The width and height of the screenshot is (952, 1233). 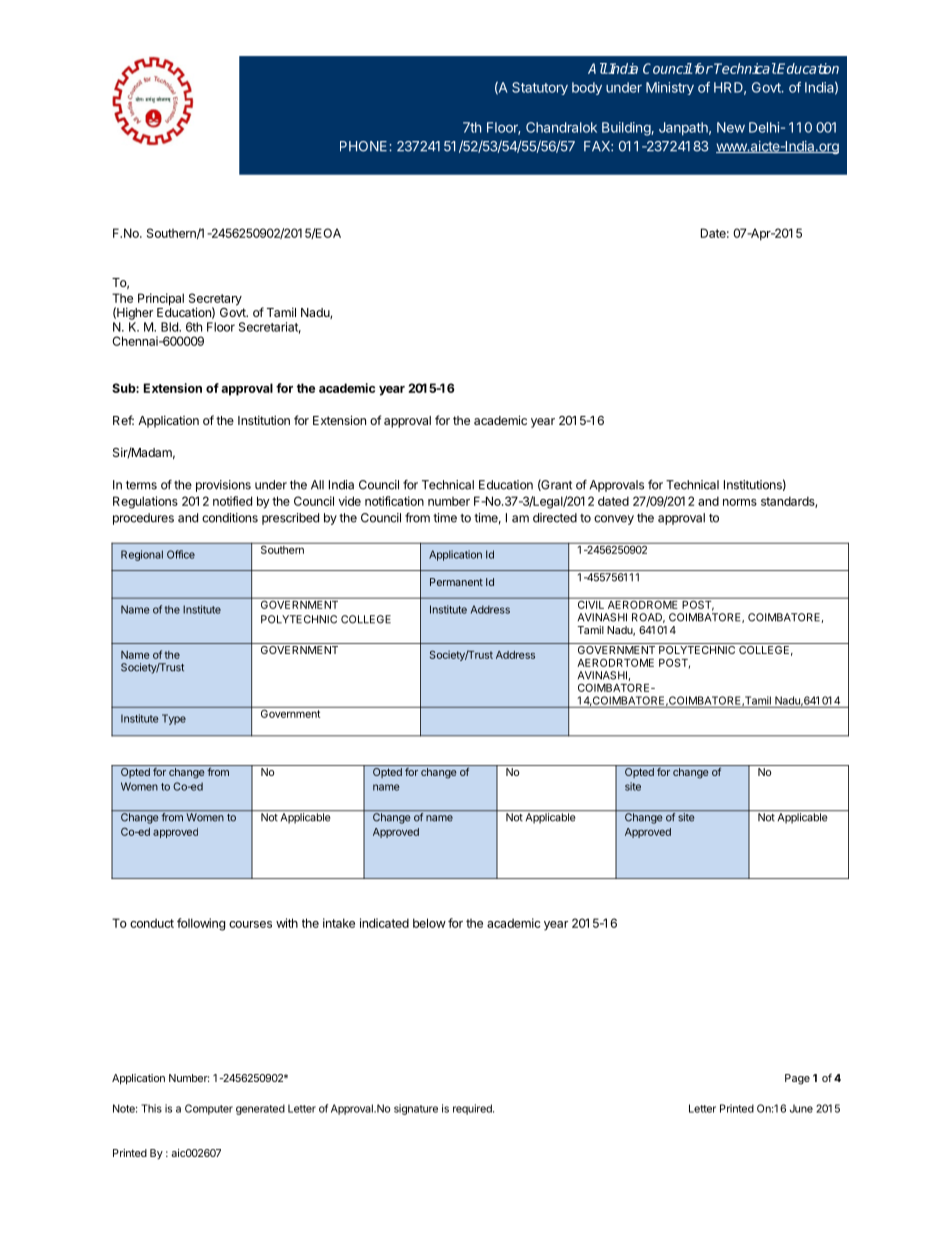 What do you see at coordinates (365, 146) in the screenshot?
I see `PHONE` at bounding box center [365, 146].
